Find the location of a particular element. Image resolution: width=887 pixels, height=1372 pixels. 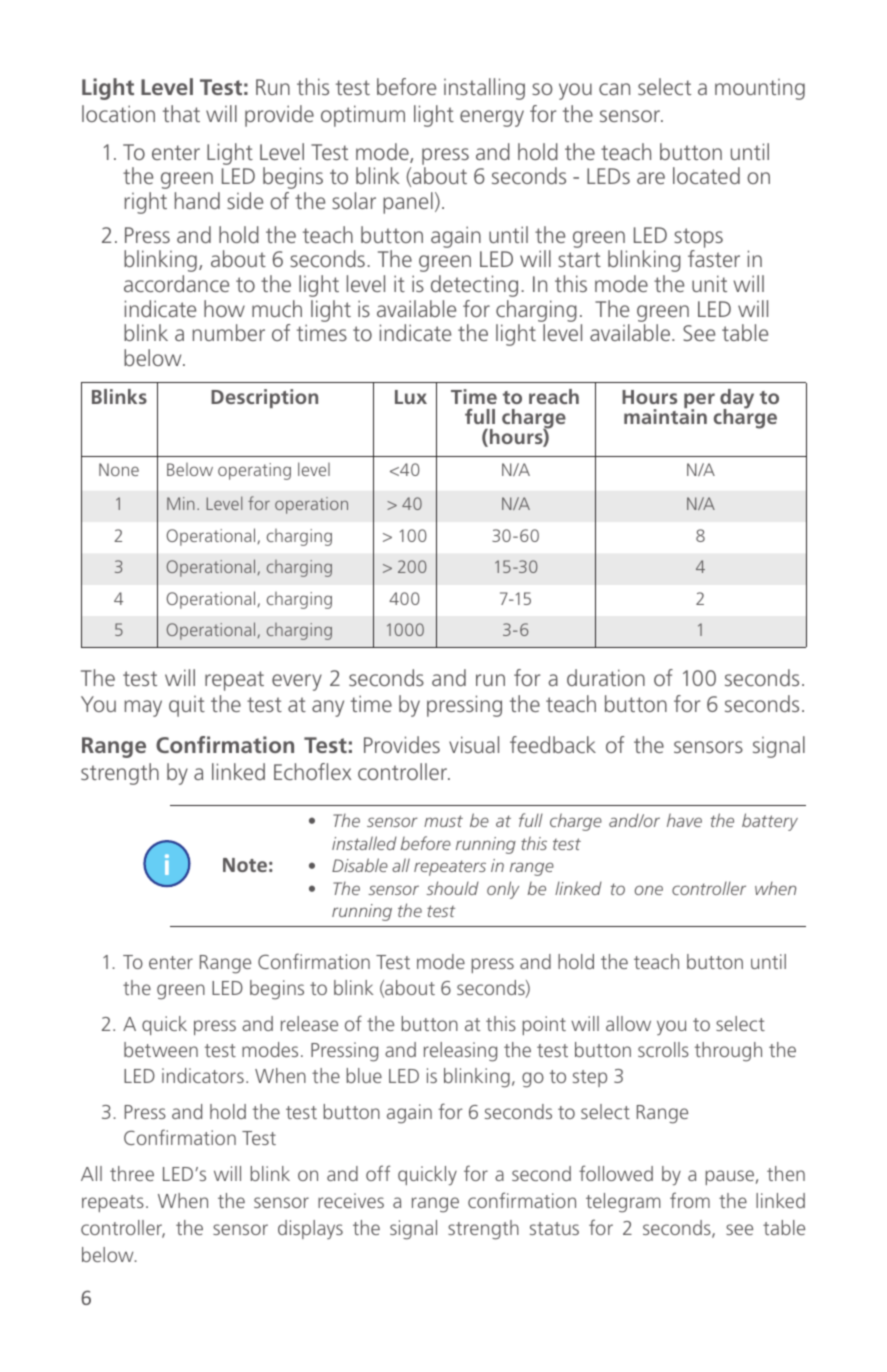

quit is located at coordinates (187, 706).
